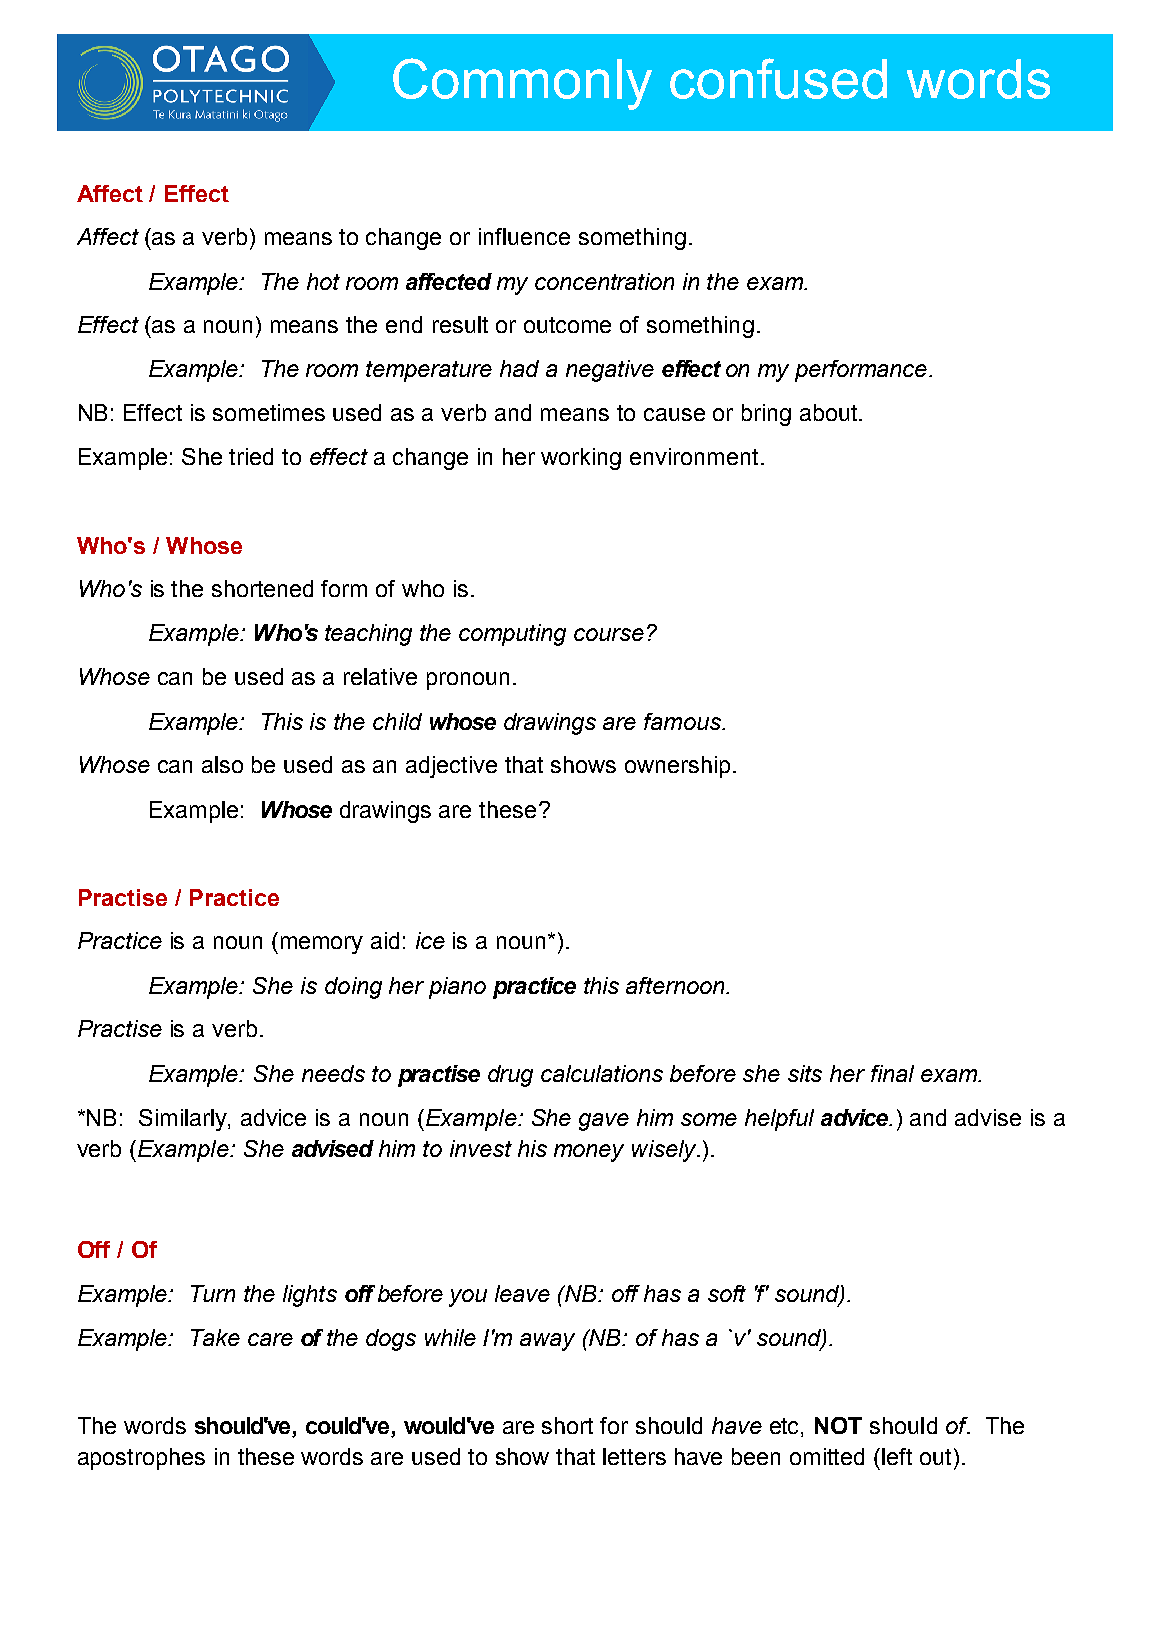  I want to click on working, so click(581, 459).
